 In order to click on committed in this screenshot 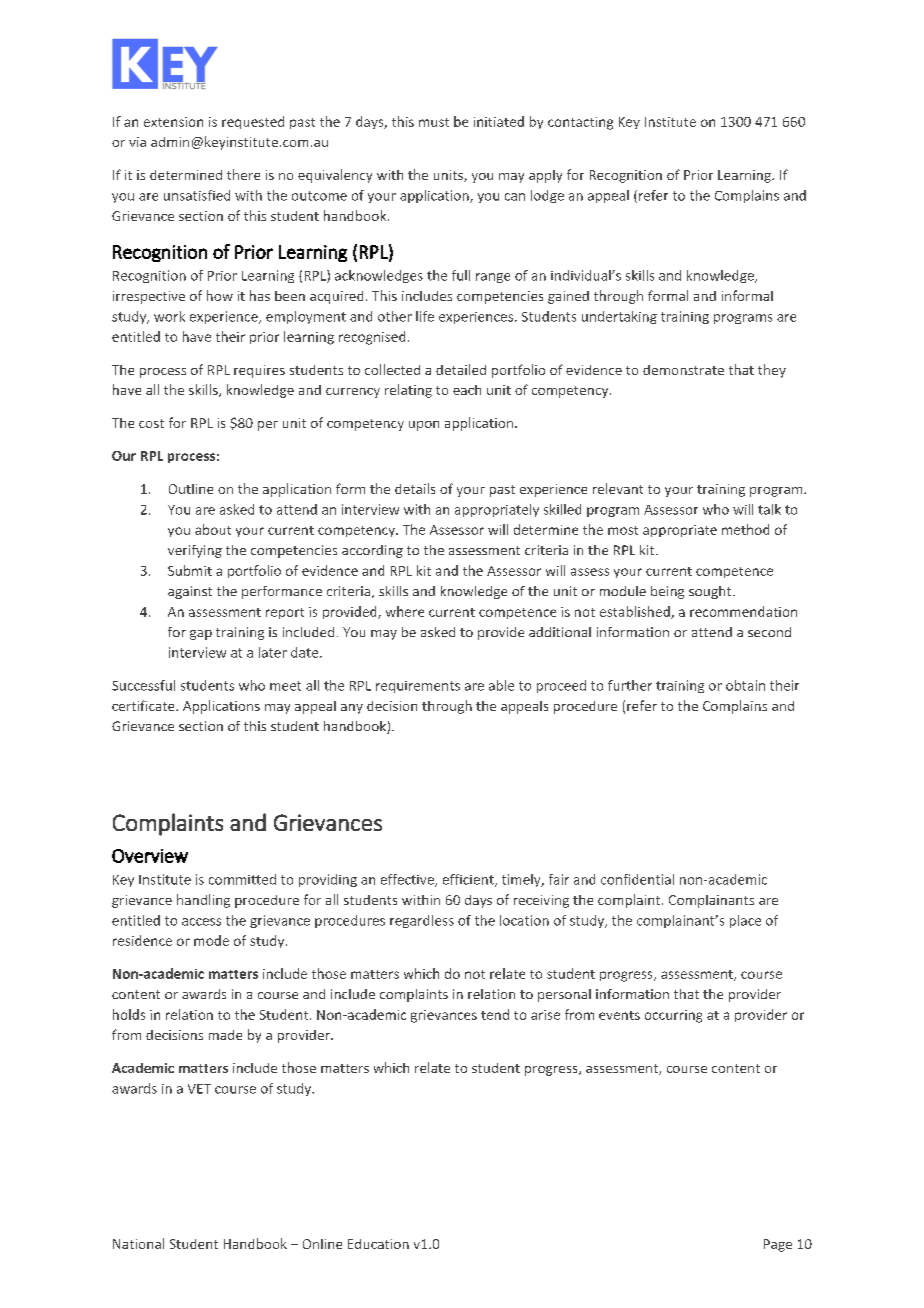, I will do `click(242, 879)`.
